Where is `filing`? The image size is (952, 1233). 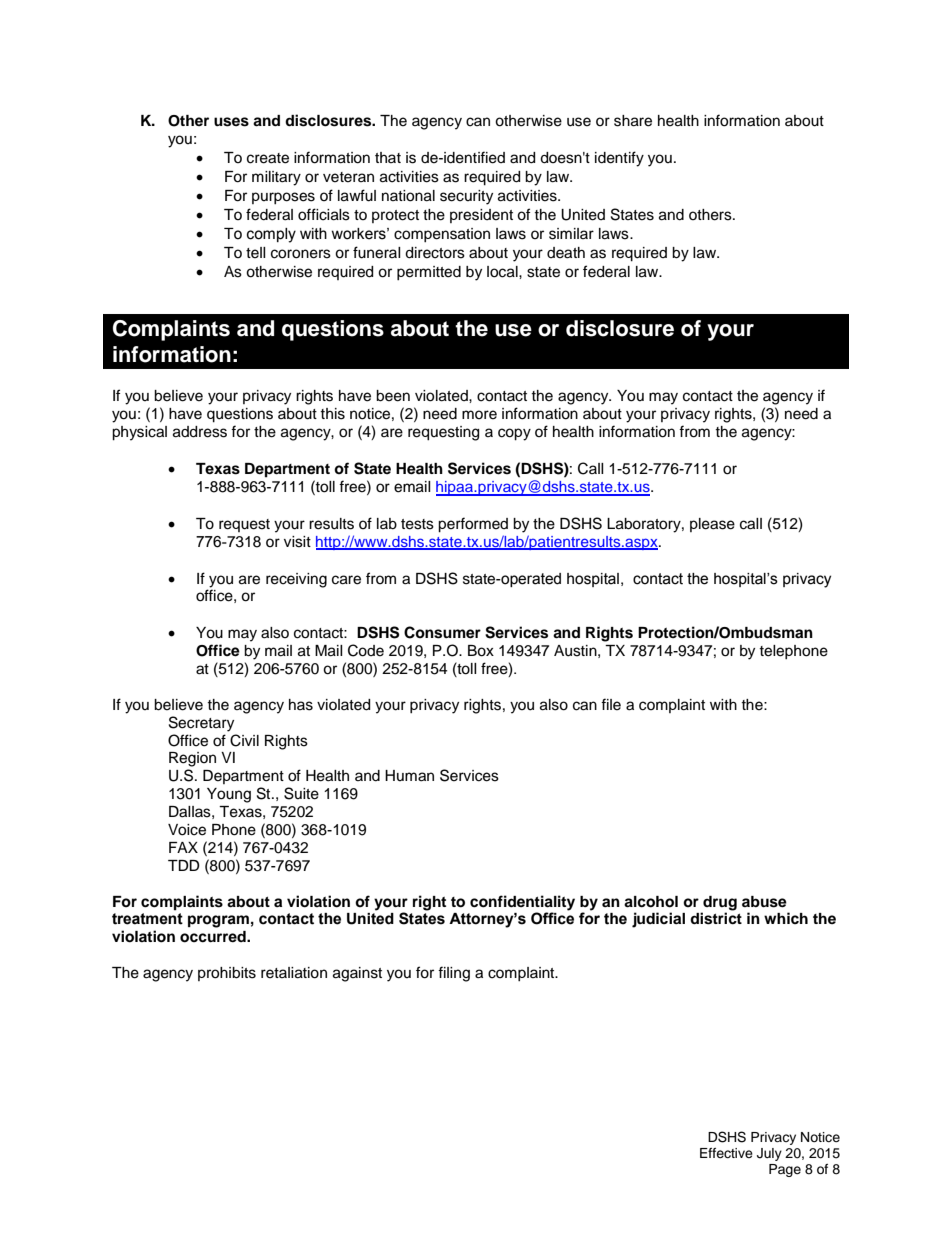 filing is located at coordinates (454, 974).
